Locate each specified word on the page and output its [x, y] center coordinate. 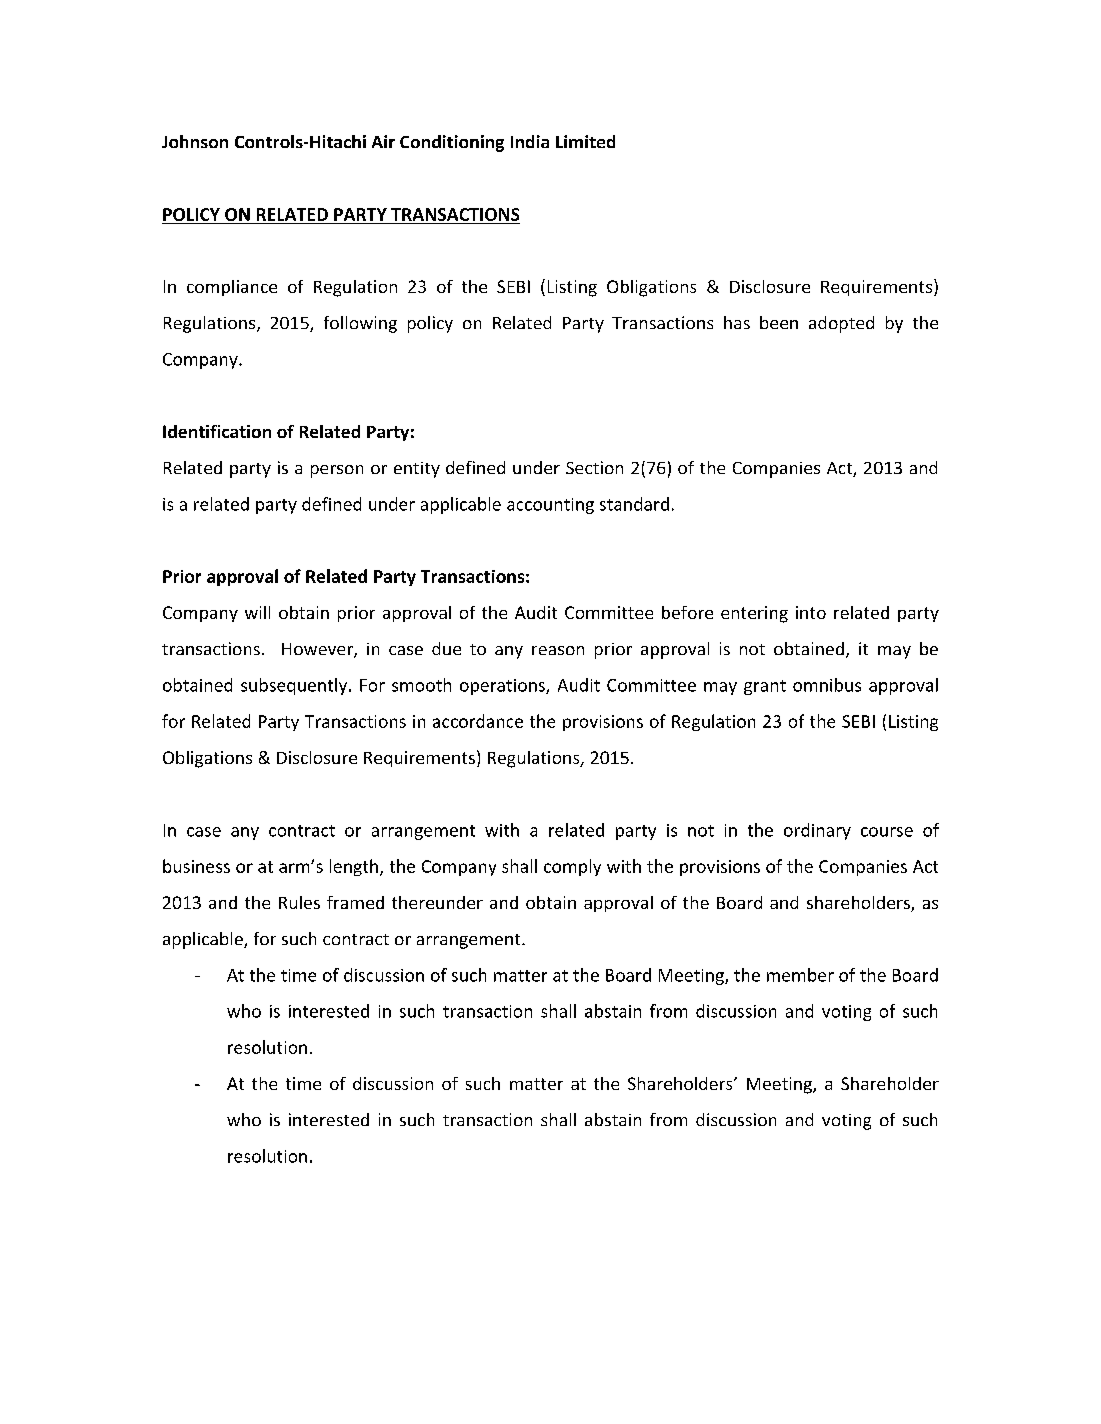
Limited [585, 141]
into [811, 612]
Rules [299, 902]
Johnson [195, 141]
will [257, 612]
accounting [550, 506]
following [360, 324]
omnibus [827, 685]
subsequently [295, 686]
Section [594, 467]
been [779, 322]
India [530, 141]
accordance [478, 721]
